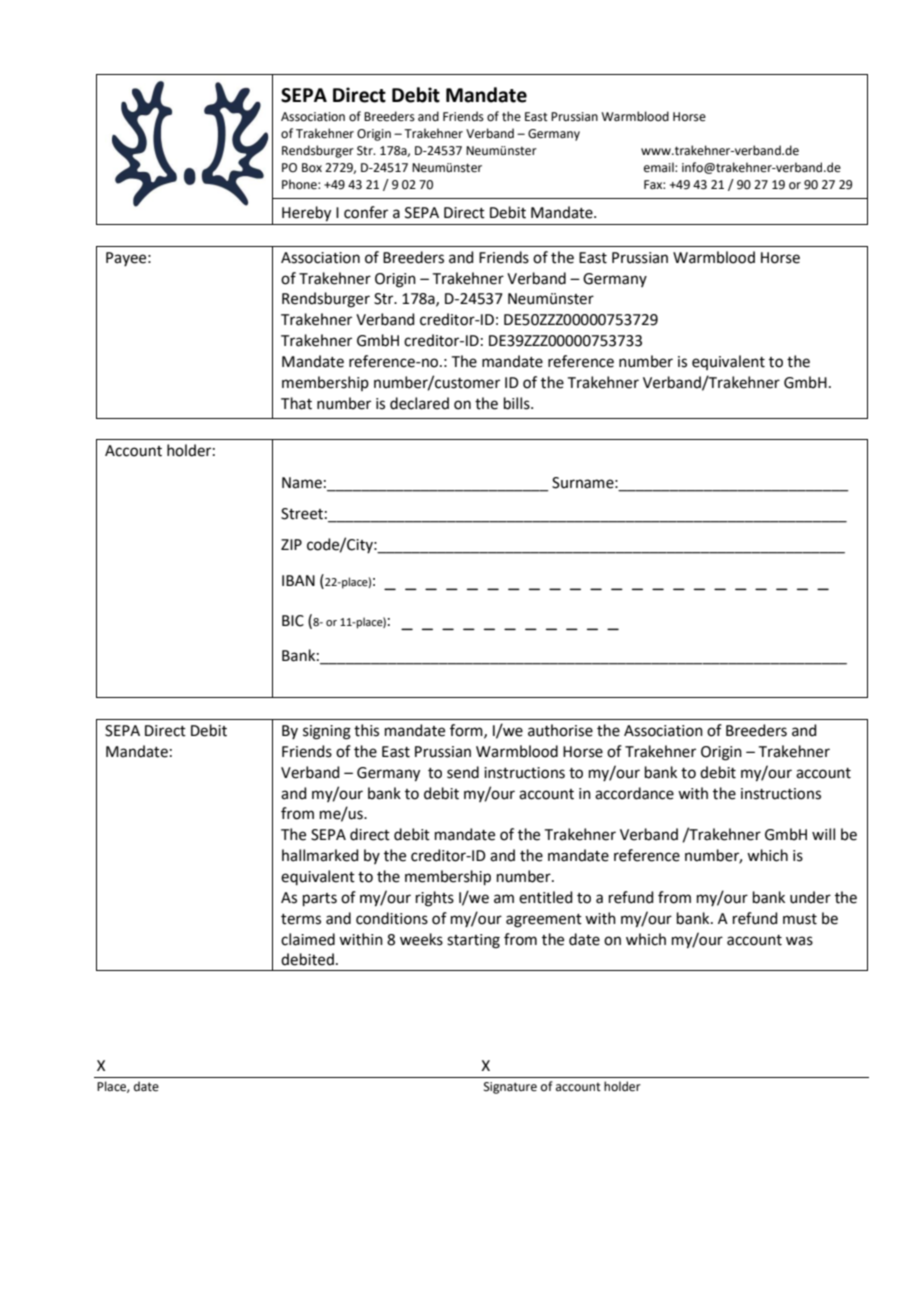 The height and width of the image is (1308, 924). What do you see at coordinates (799, 941) in the image?
I see `was` at bounding box center [799, 941].
